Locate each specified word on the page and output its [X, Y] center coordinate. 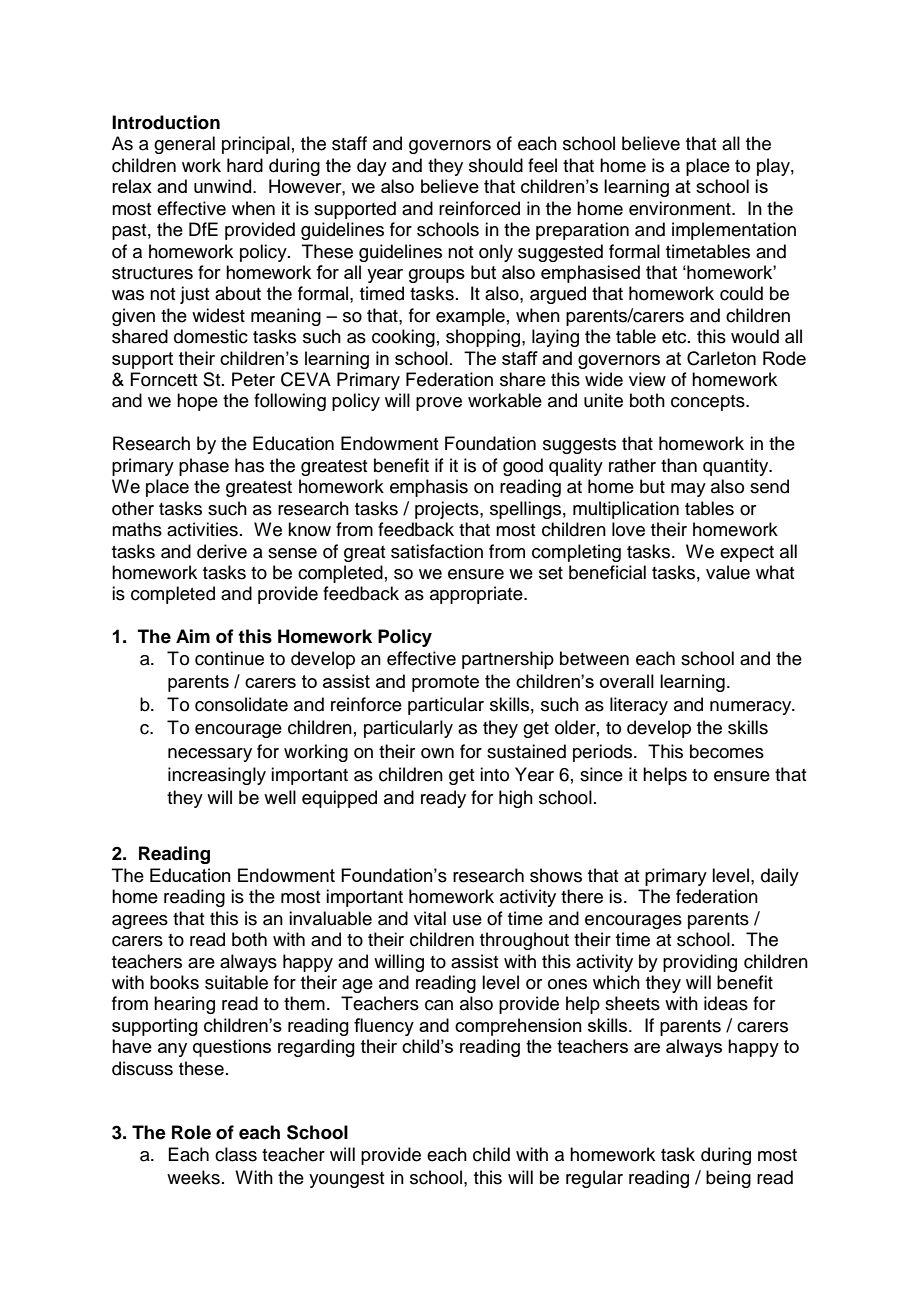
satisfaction [437, 551]
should [496, 165]
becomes [727, 751]
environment [681, 208]
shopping [484, 338]
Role [191, 1132]
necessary [210, 755]
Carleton [721, 358]
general [184, 145]
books [174, 982]
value [728, 572]
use [467, 920]
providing [700, 963]
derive [222, 551]
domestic [211, 336]
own [437, 753]
